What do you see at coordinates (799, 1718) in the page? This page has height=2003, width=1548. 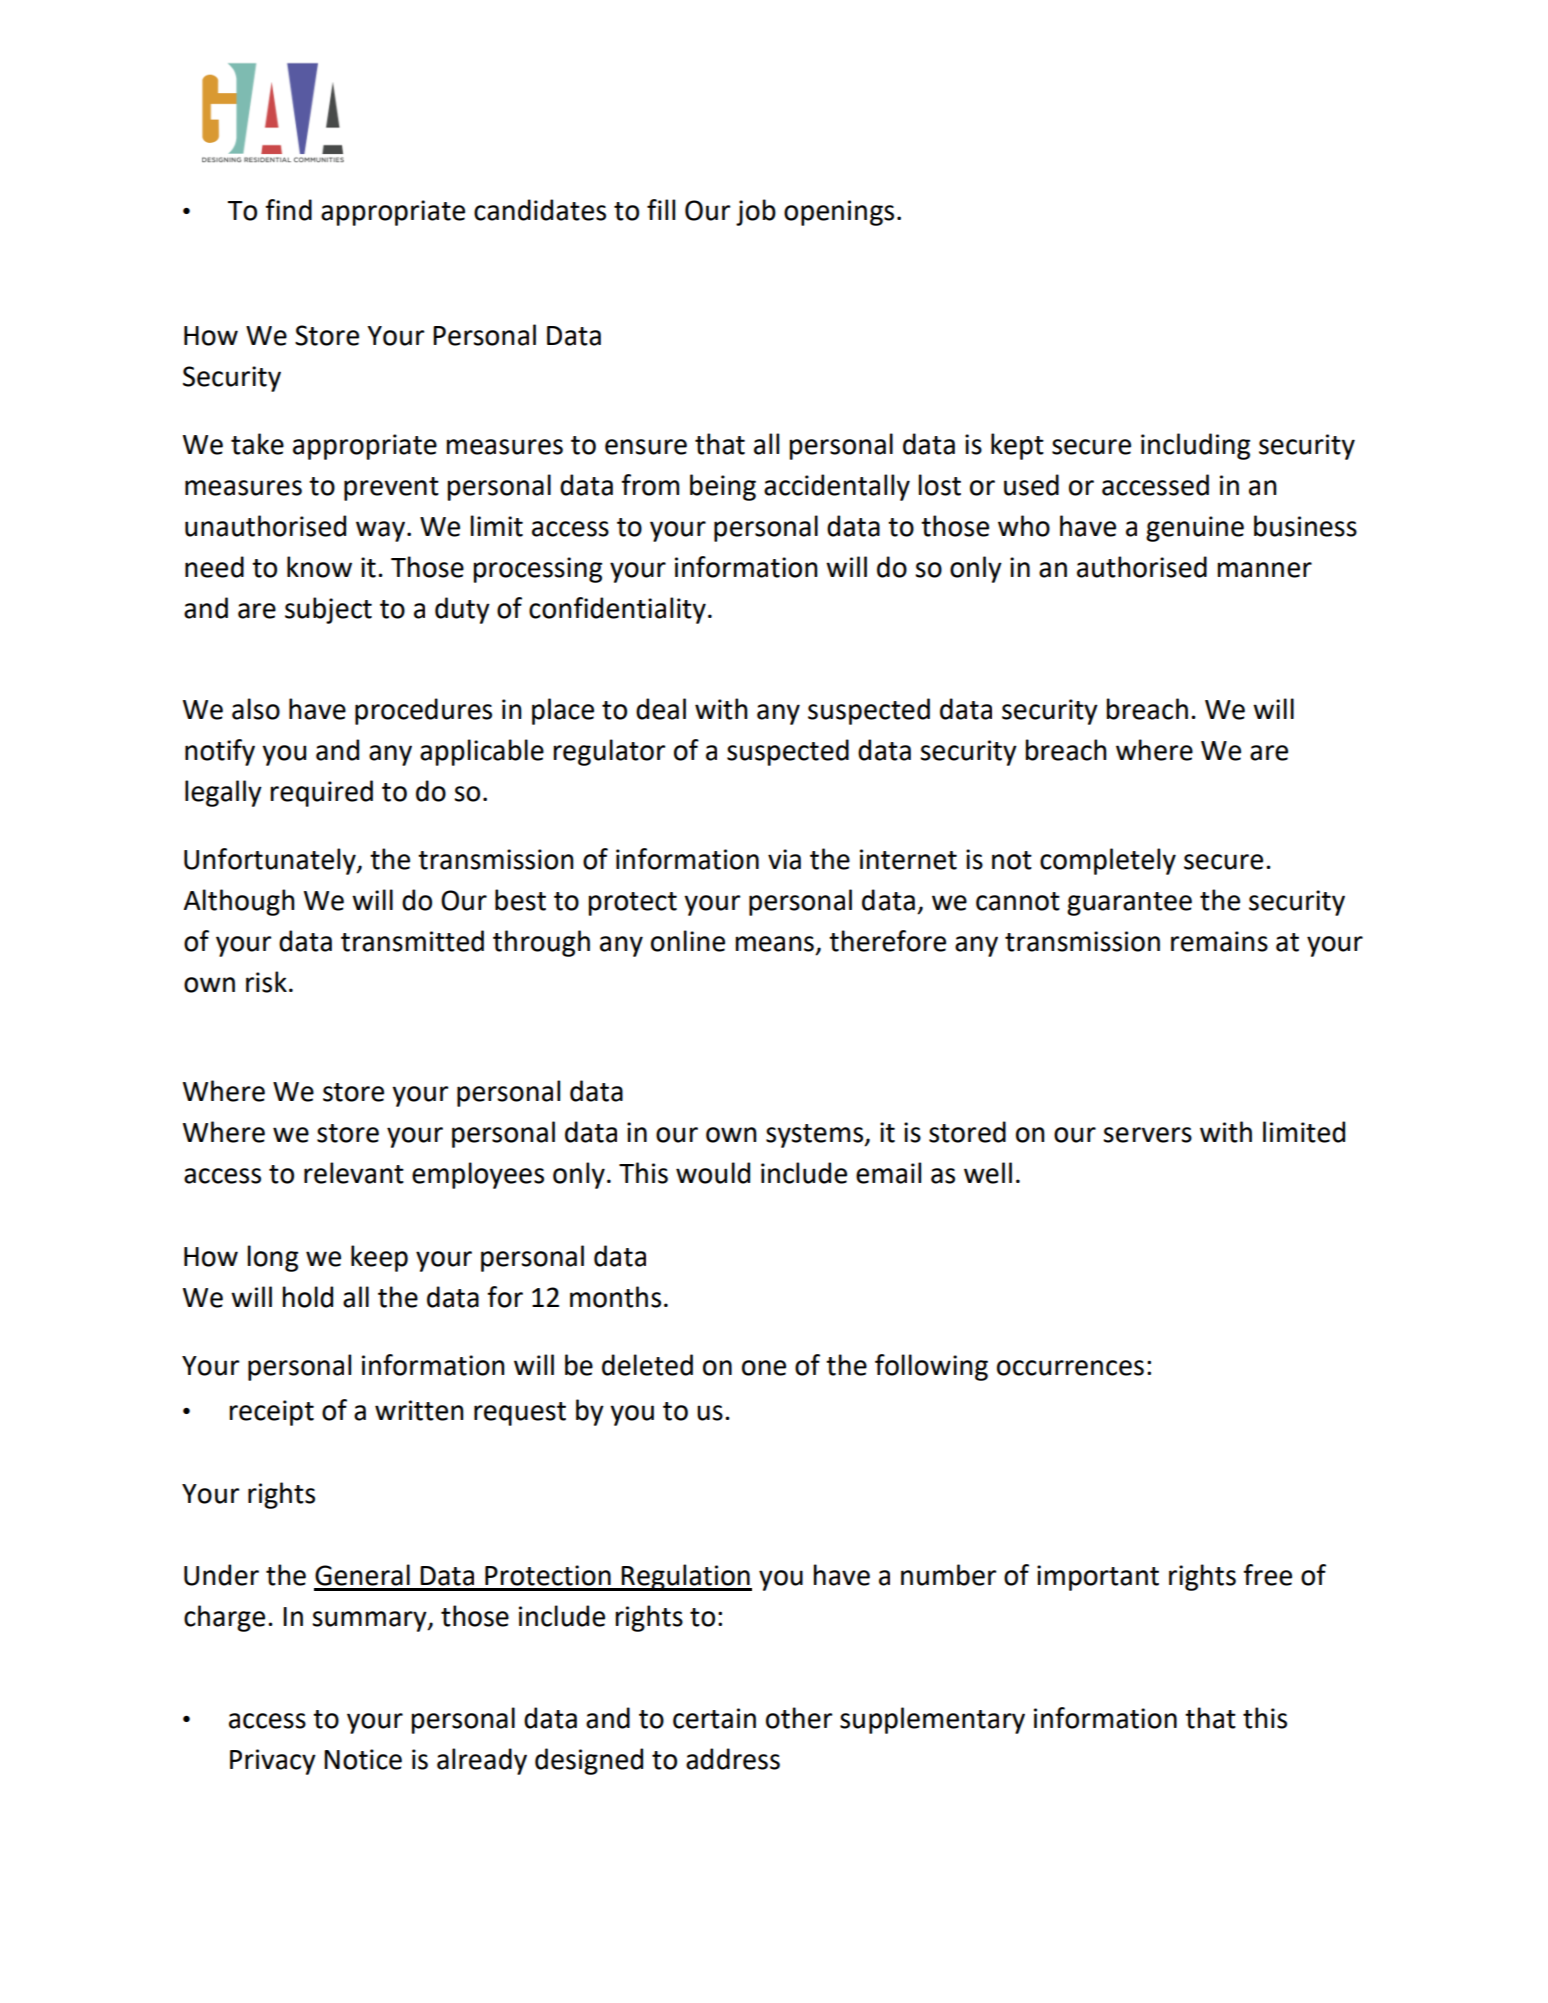 I see `other` at bounding box center [799, 1718].
